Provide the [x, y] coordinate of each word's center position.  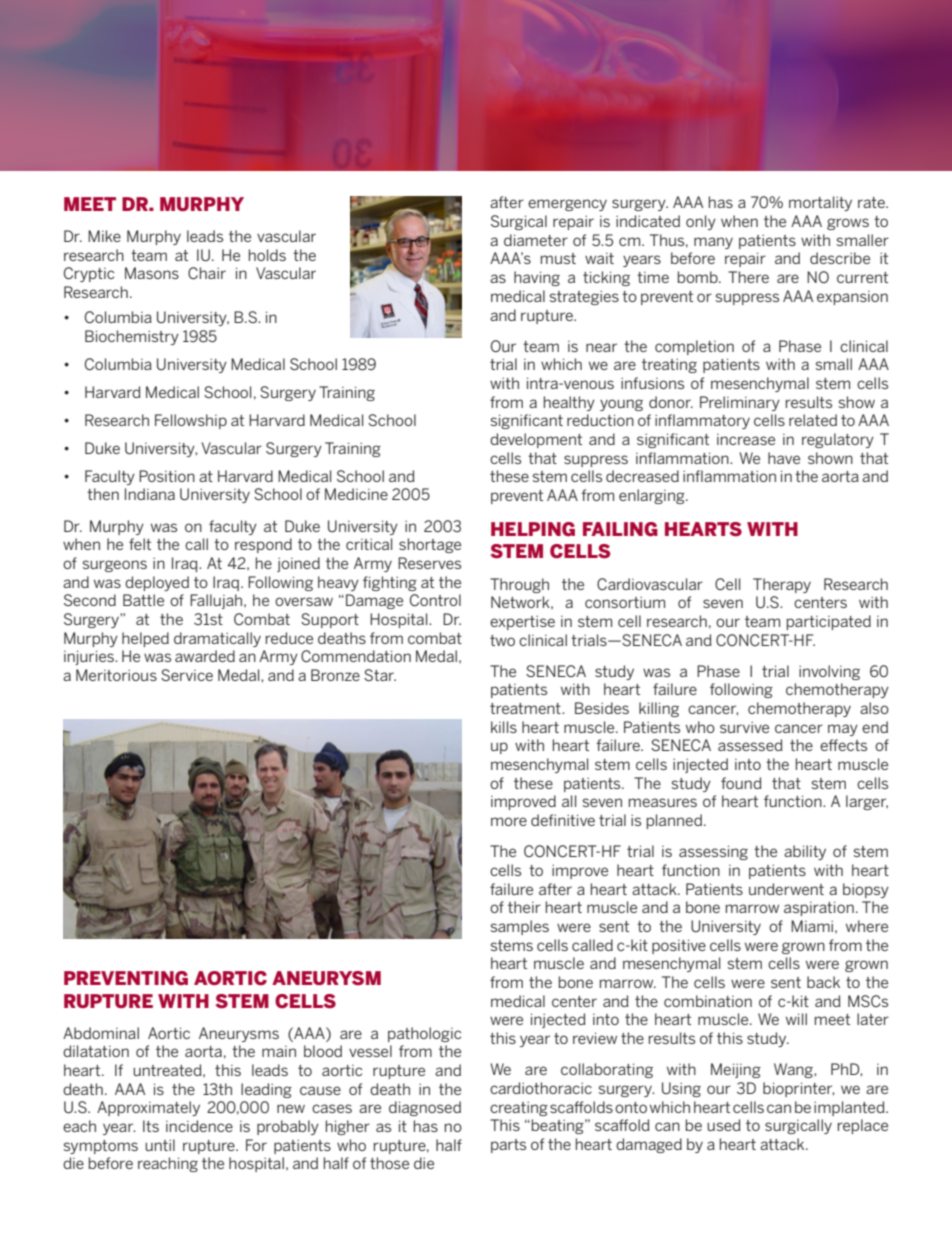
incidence [199, 1126]
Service [187, 675]
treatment [526, 708]
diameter [536, 240]
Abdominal [101, 1033]
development [536, 440]
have [784, 458]
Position [167, 476]
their [524, 907]
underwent [786, 889]
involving [829, 672]
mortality [820, 203]
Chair [207, 273]
